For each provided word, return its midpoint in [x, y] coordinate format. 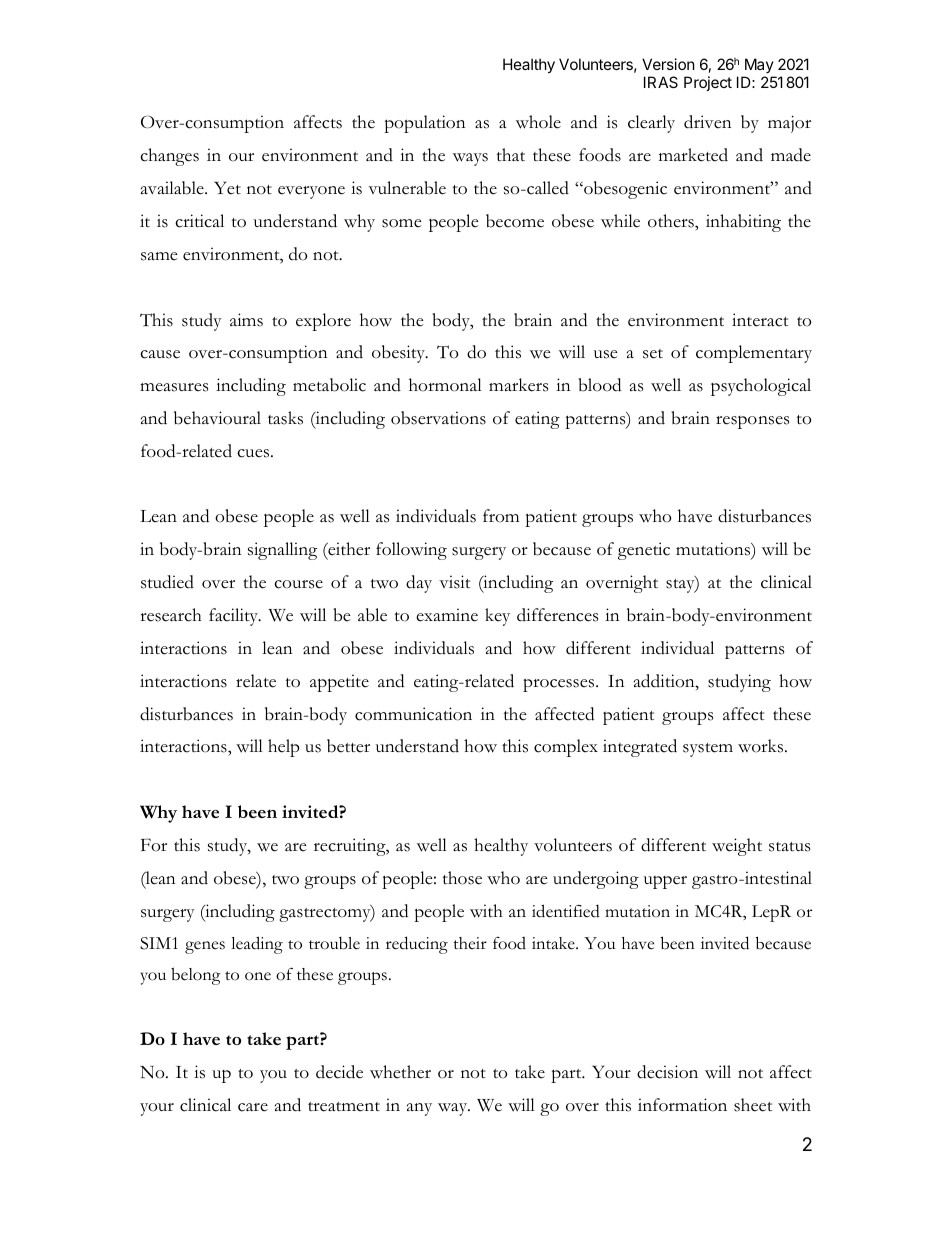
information [682, 1105]
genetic [644, 551]
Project [708, 83]
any [419, 1109]
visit [454, 582]
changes [169, 157]
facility [235, 617]
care [253, 1107]
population [424, 124]
